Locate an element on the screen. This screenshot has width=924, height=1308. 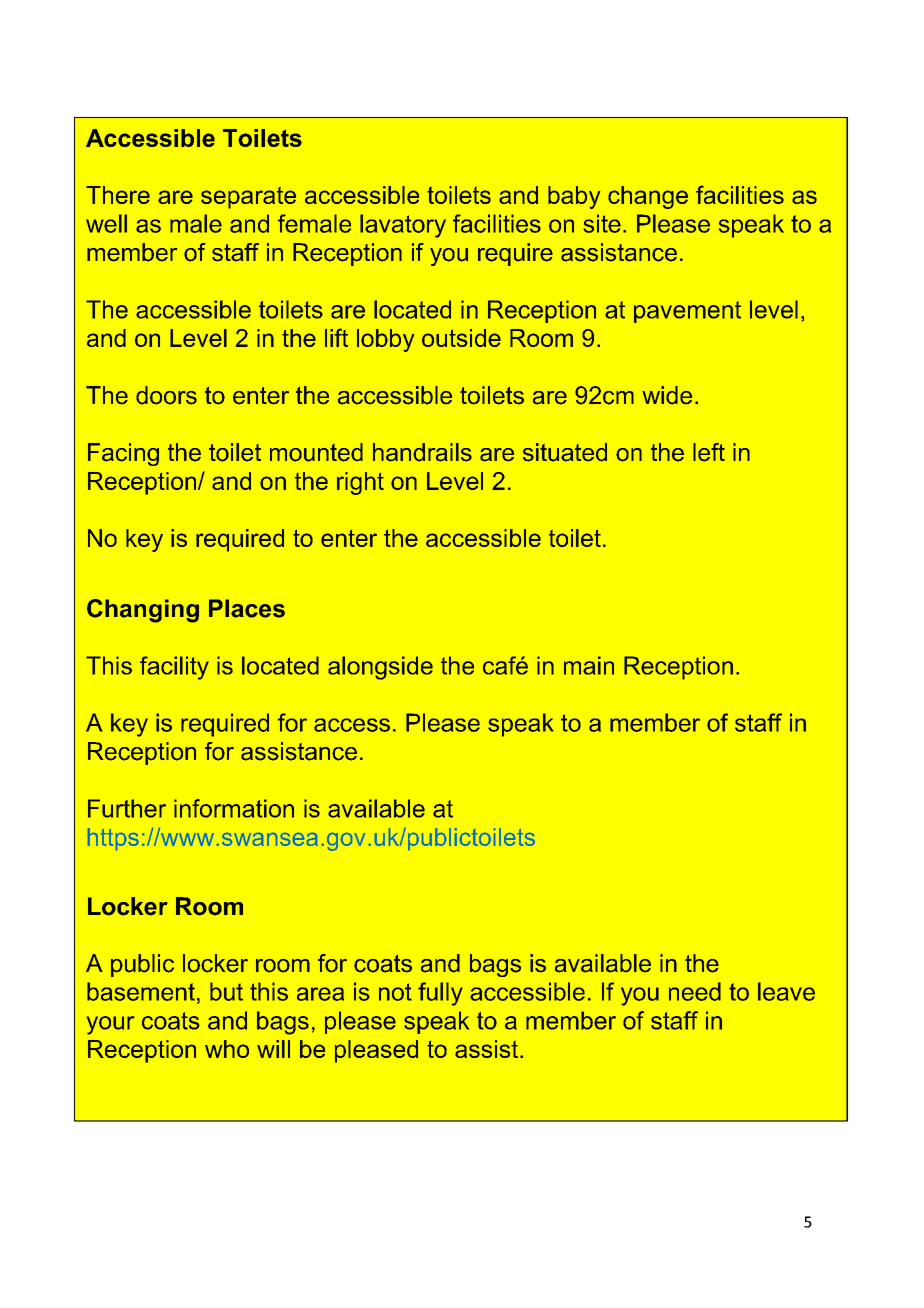
lavatory is located at coordinates (403, 226).
